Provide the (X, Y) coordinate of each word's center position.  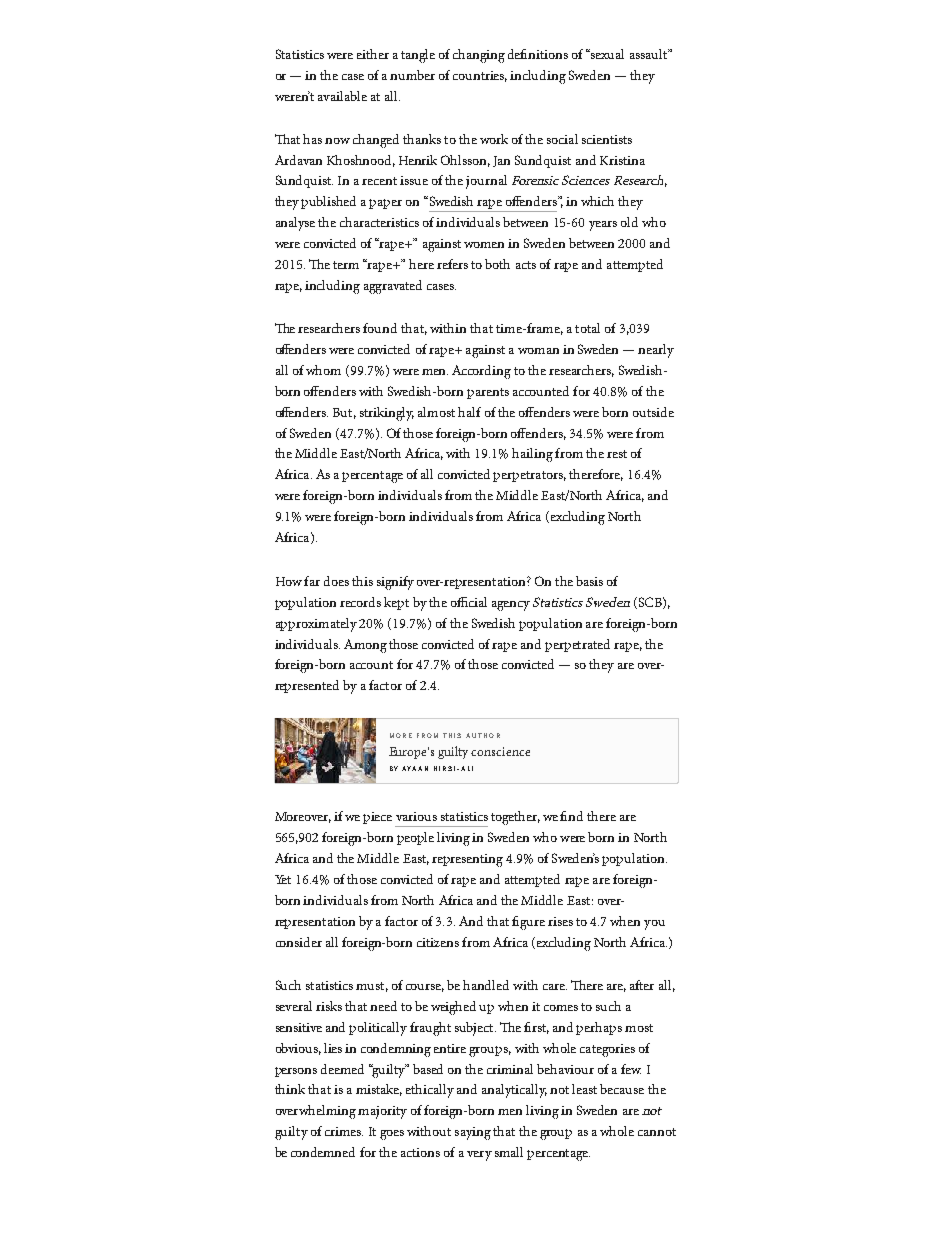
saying (473, 1133)
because (622, 1089)
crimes (344, 1131)
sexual (606, 54)
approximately (316, 625)
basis (589, 581)
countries (480, 76)
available (342, 96)
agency (511, 606)
